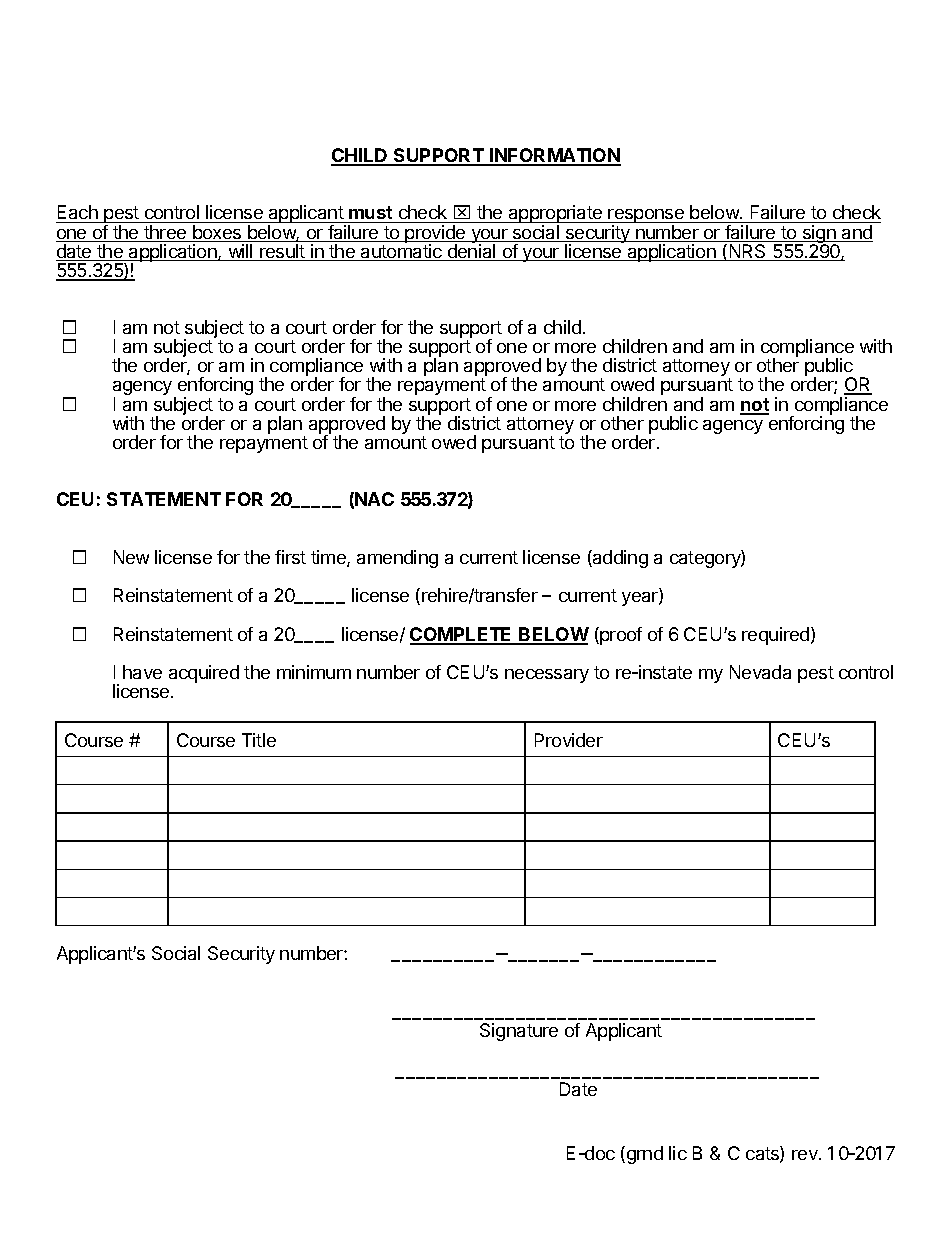  Describe the element at coordinates (777, 636) in the image. I see `required` at that location.
